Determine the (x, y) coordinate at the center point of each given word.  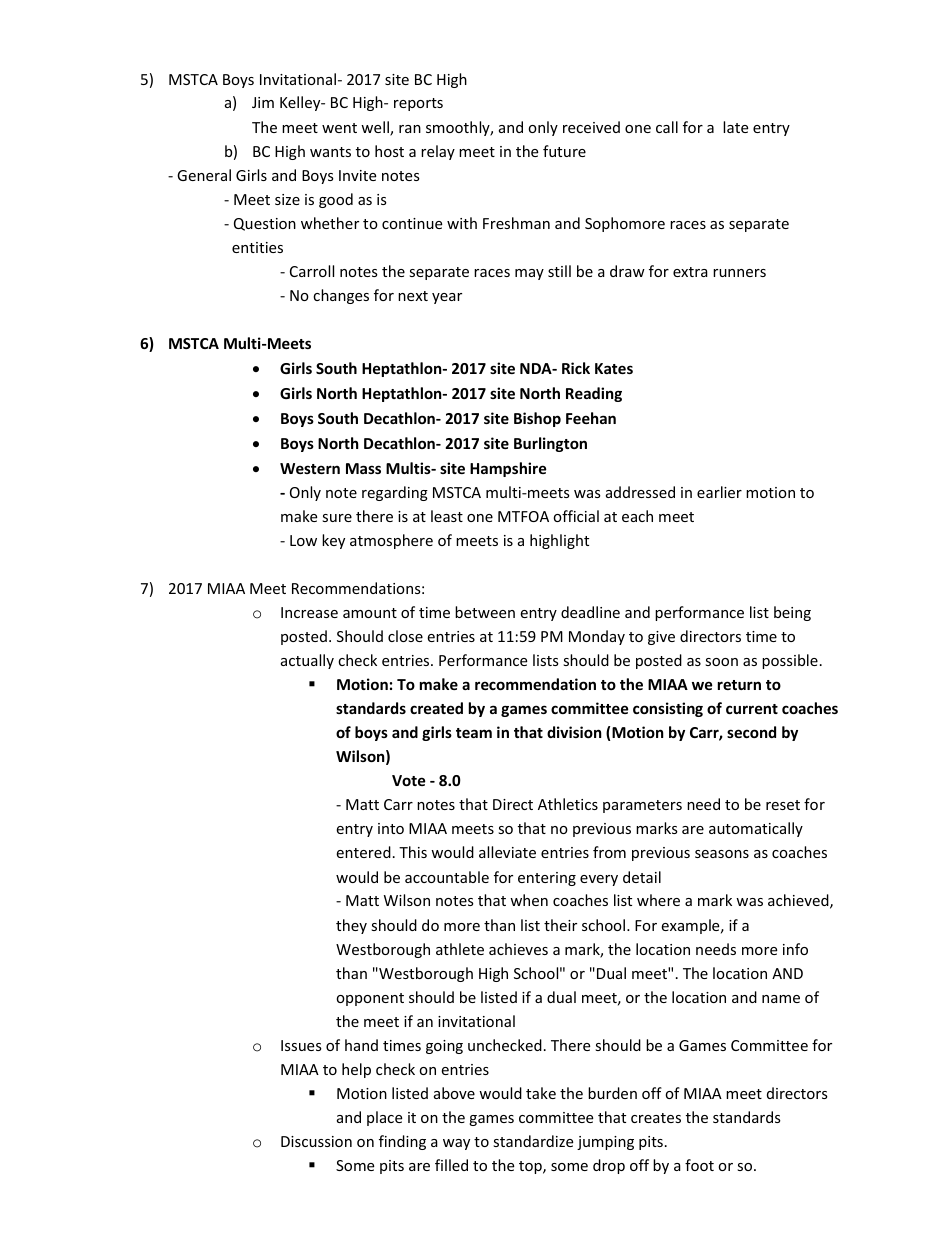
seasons (722, 854)
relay (438, 152)
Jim (263, 102)
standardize (533, 1141)
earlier (719, 492)
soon (721, 662)
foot (699, 1165)
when (529, 900)
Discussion (316, 1141)
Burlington (550, 444)
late (735, 127)
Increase (309, 612)
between (485, 612)
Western (310, 468)
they (351, 926)
